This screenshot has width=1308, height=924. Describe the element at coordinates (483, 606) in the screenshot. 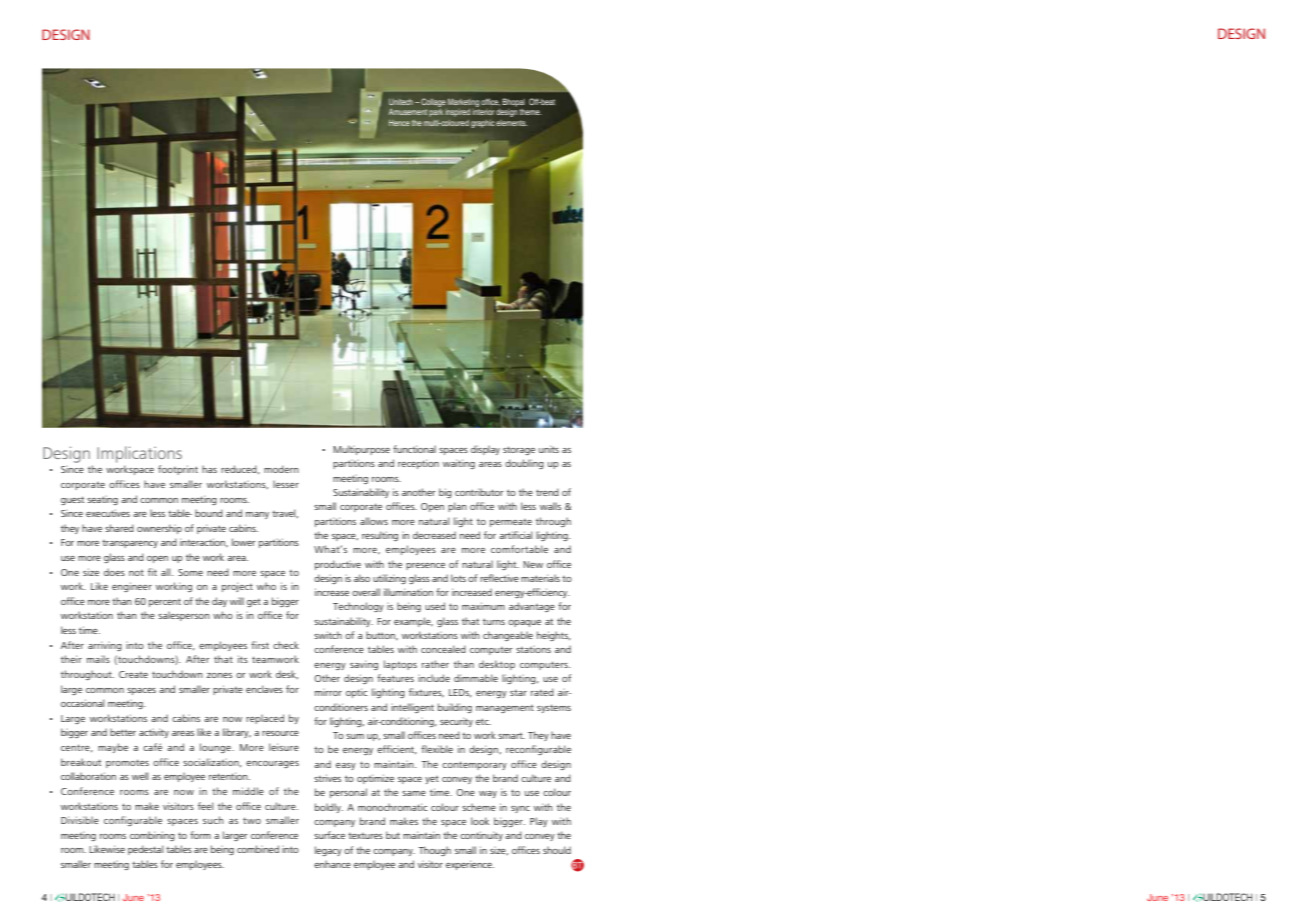

I see `maximum` at that location.
